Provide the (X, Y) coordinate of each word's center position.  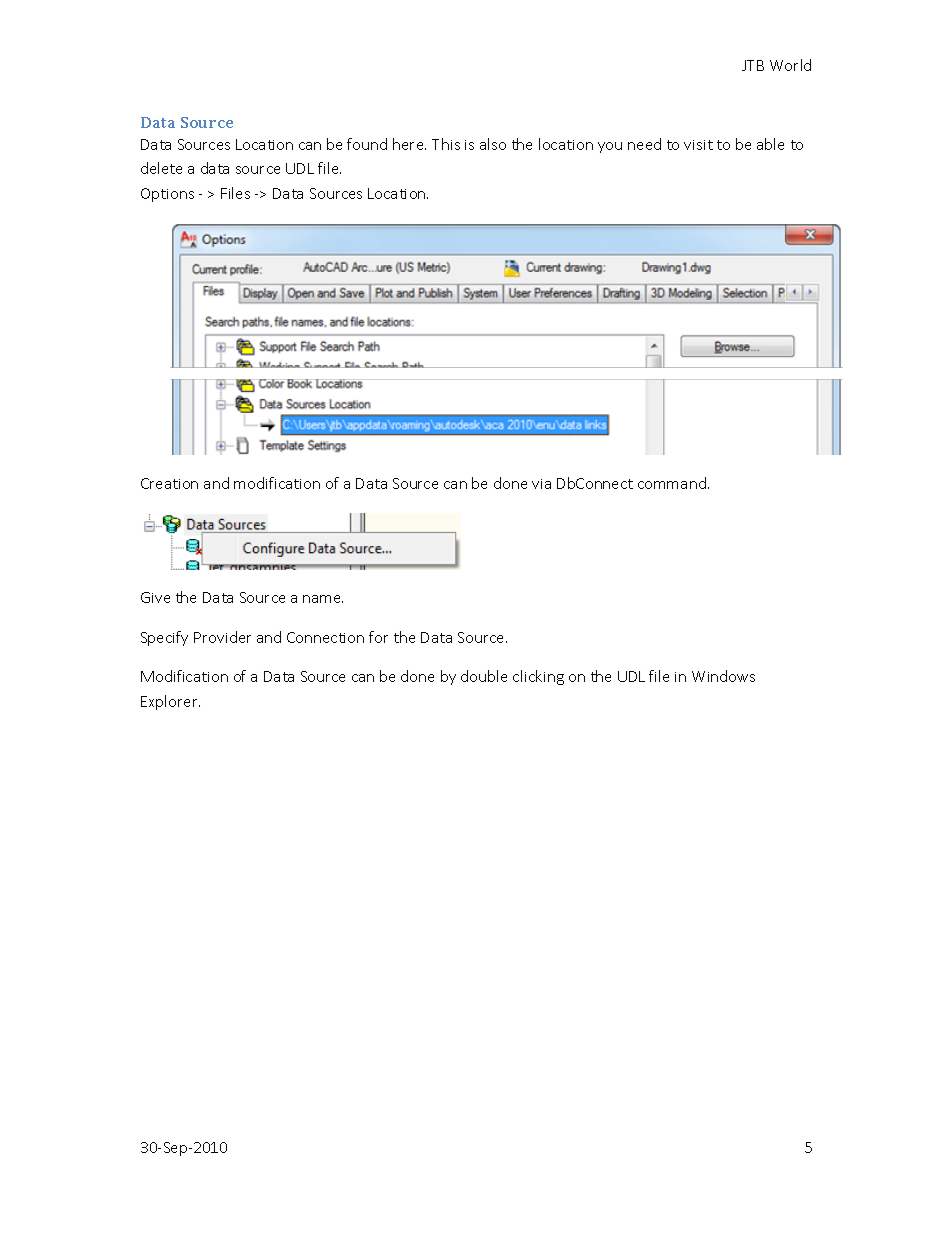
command (672, 483)
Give (155, 597)
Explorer (170, 702)
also (493, 144)
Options (167, 195)
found (367, 144)
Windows (723, 676)
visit (698, 145)
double (484, 676)
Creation (169, 483)
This (446, 144)
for (378, 637)
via (541, 484)
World (790, 65)
